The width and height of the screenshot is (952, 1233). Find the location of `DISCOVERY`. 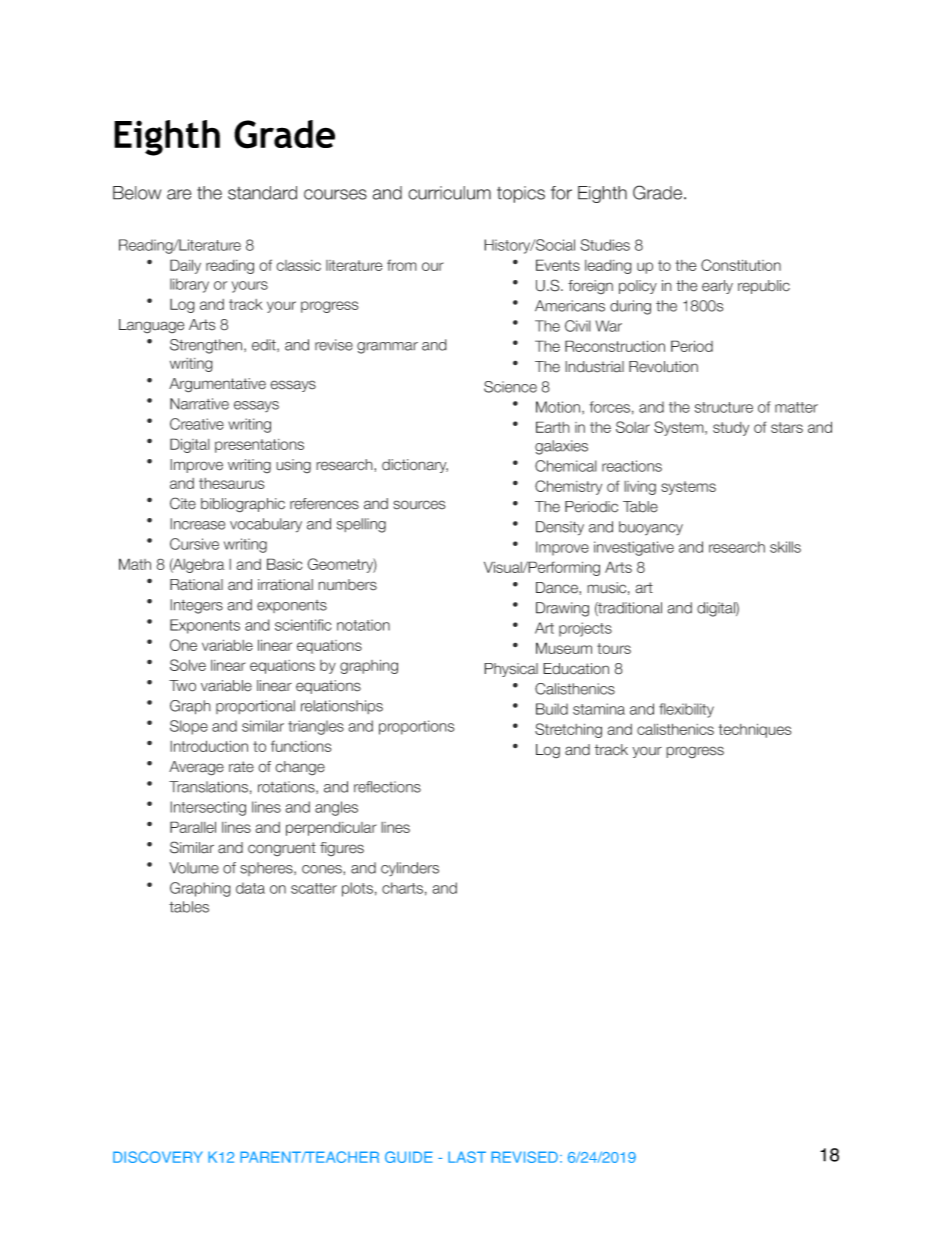

DISCOVERY is located at coordinates (158, 1157).
